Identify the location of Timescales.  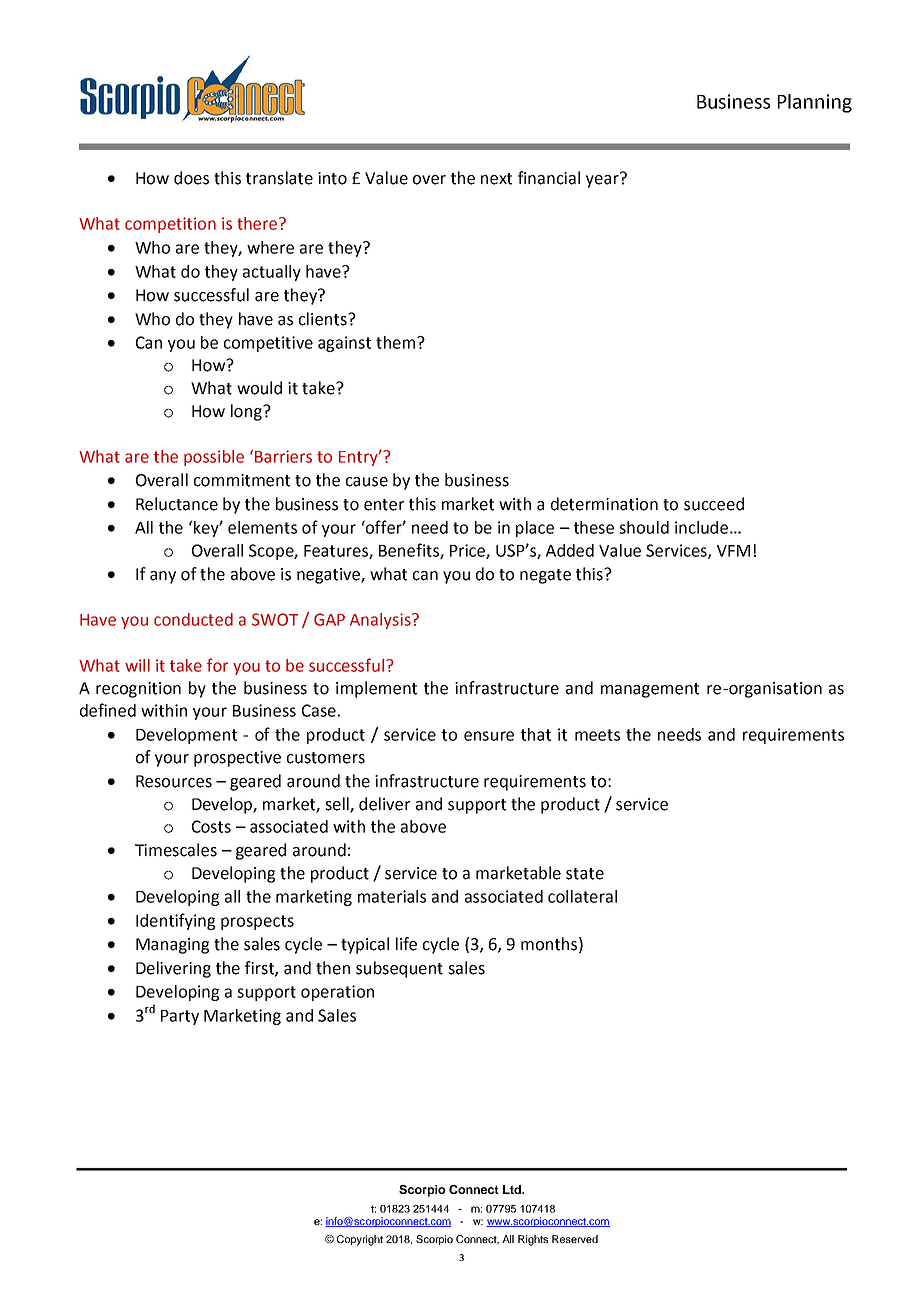
(176, 850).
